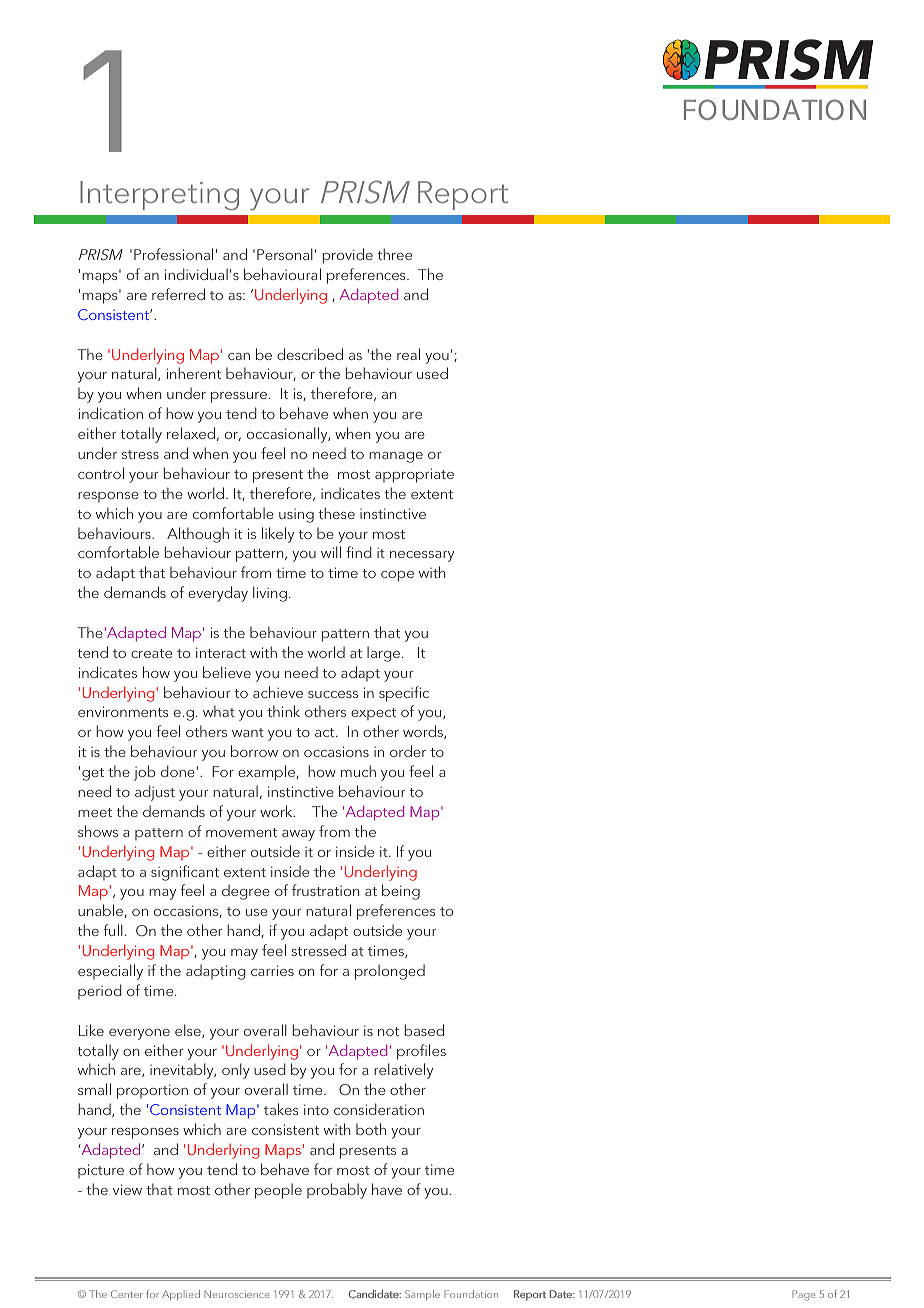 Image resolution: width=924 pixels, height=1308 pixels. Describe the element at coordinates (396, 457) in the document. I see `manage` at that location.
